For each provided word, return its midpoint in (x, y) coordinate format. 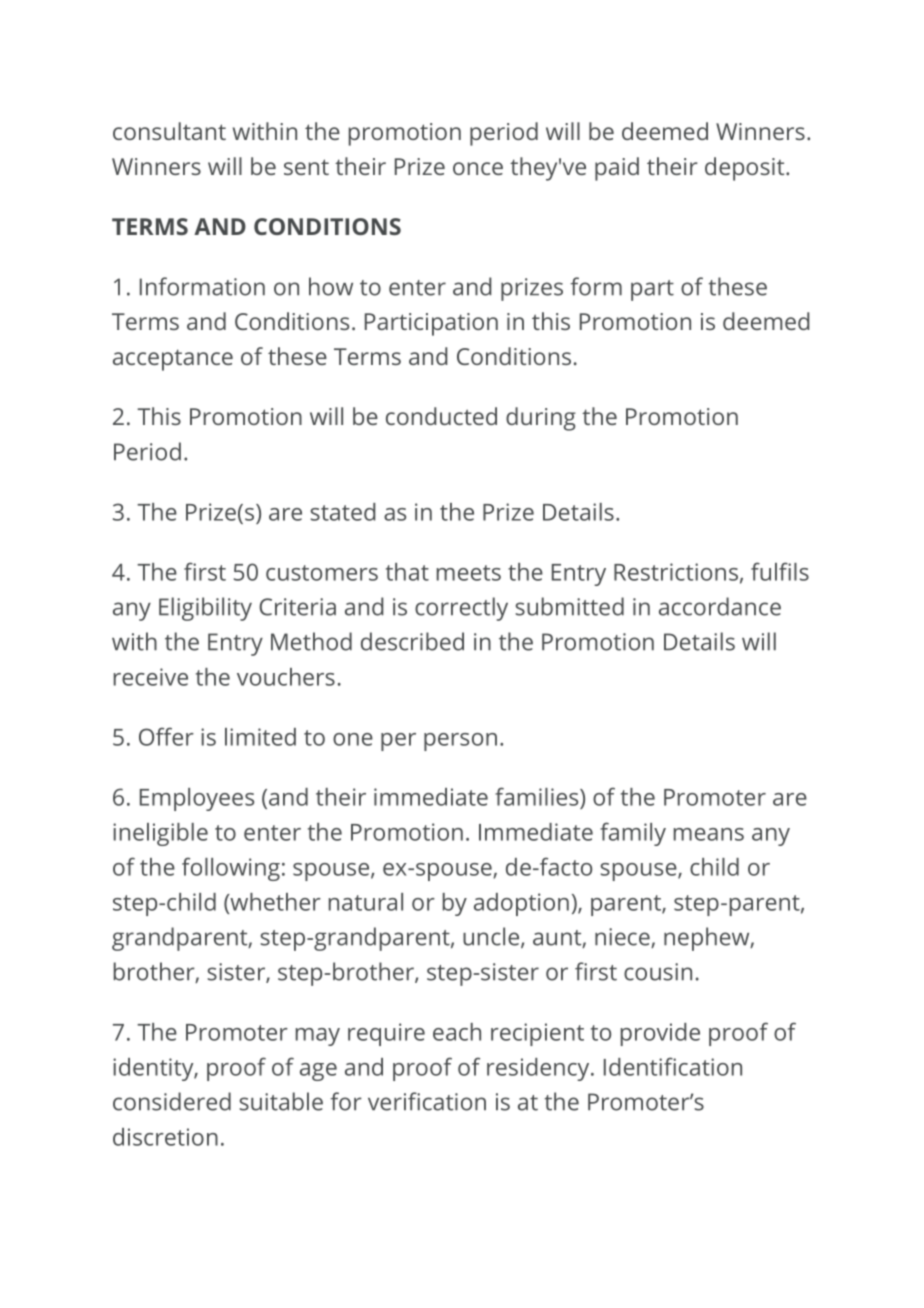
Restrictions (676, 572)
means (709, 834)
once (478, 168)
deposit (746, 169)
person (460, 742)
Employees (197, 799)
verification (427, 1101)
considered (172, 1101)
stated (343, 512)
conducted (441, 416)
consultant (169, 131)
